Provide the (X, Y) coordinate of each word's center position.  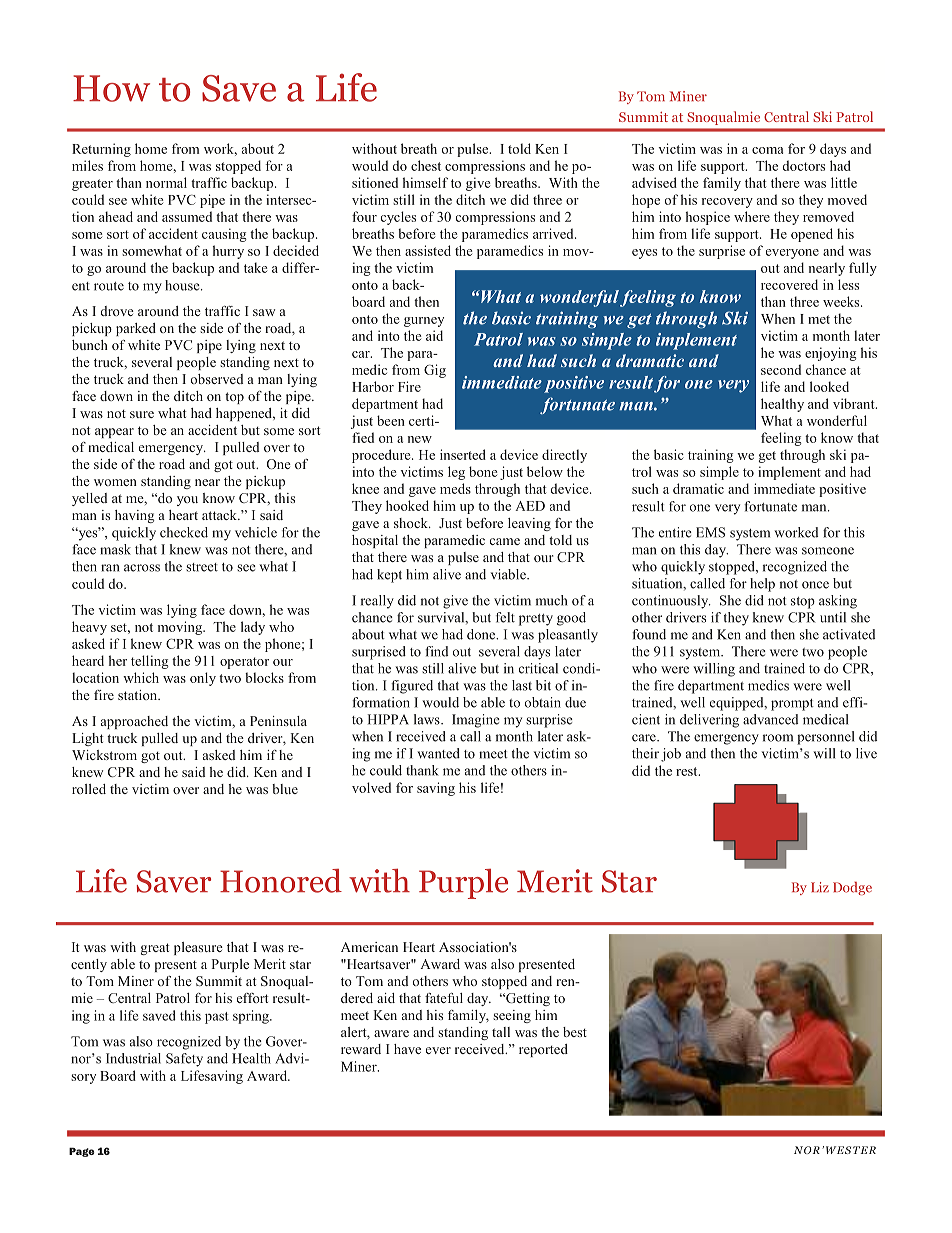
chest (426, 165)
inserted (463, 454)
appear (114, 433)
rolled (89, 789)
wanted (438, 753)
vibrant (855, 403)
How (111, 88)
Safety (184, 1060)
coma (767, 150)
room (778, 738)
